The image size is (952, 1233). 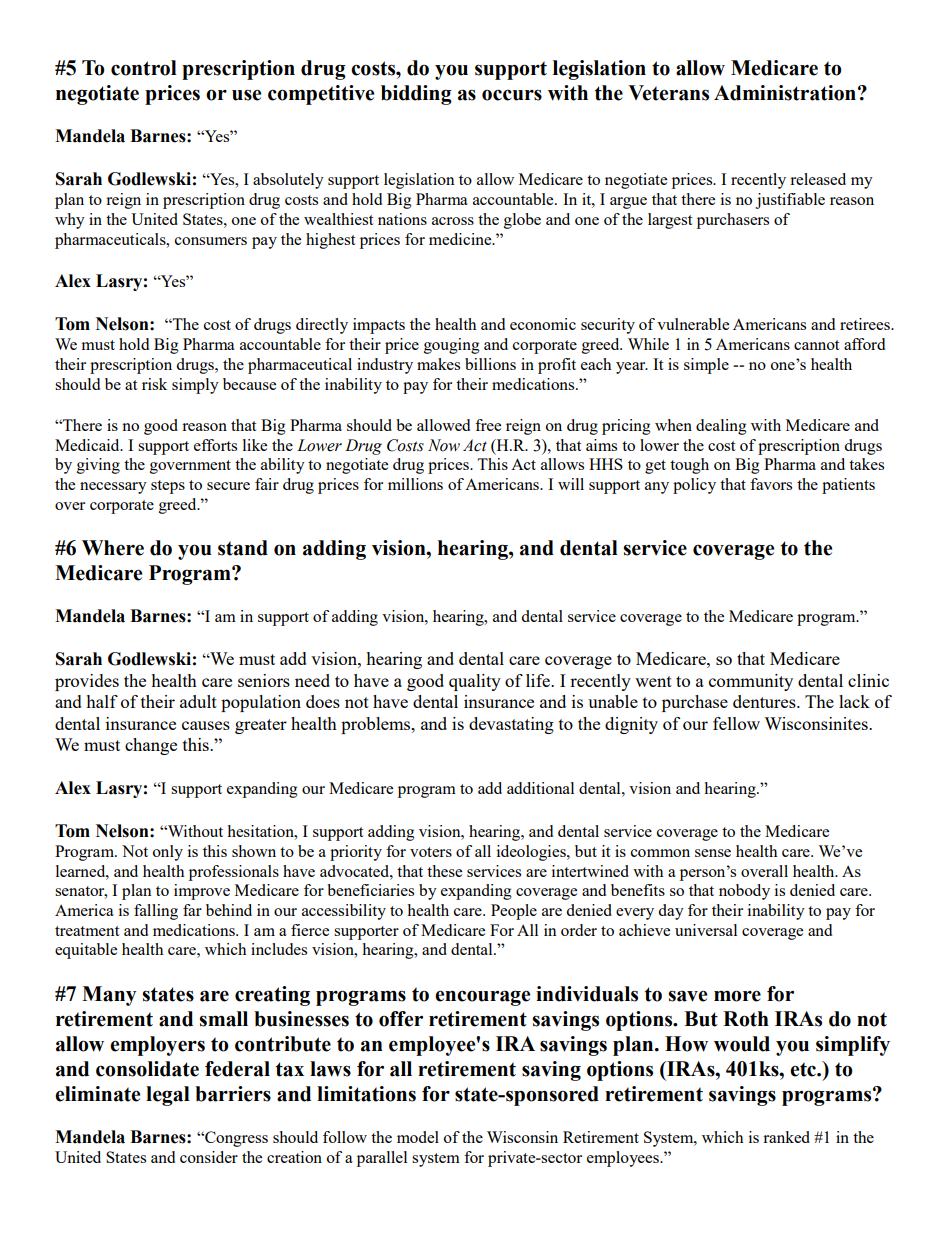 I want to click on occurs, so click(x=512, y=95).
